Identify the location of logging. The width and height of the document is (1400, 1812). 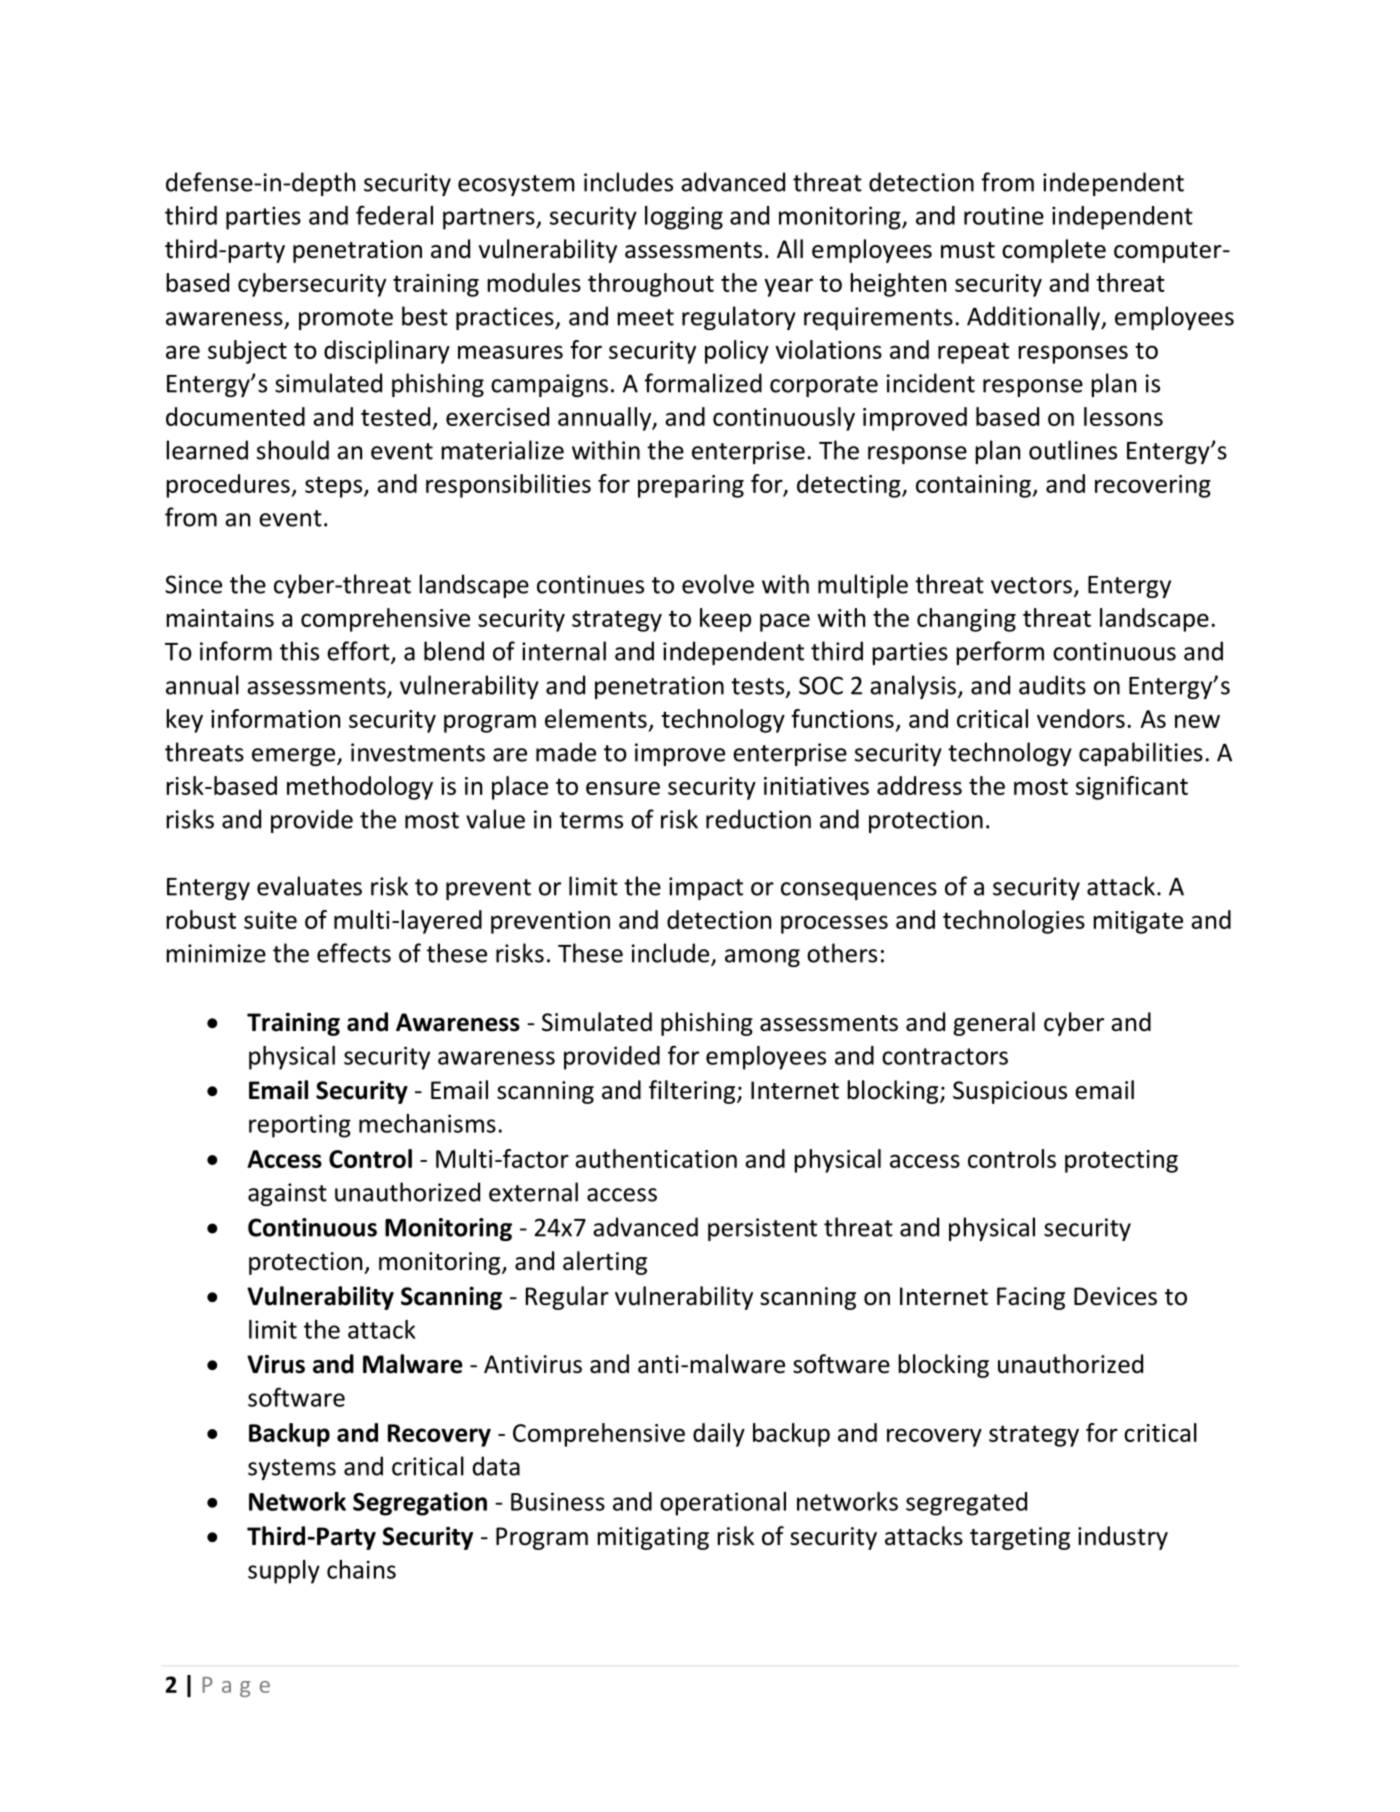
(684, 218).
